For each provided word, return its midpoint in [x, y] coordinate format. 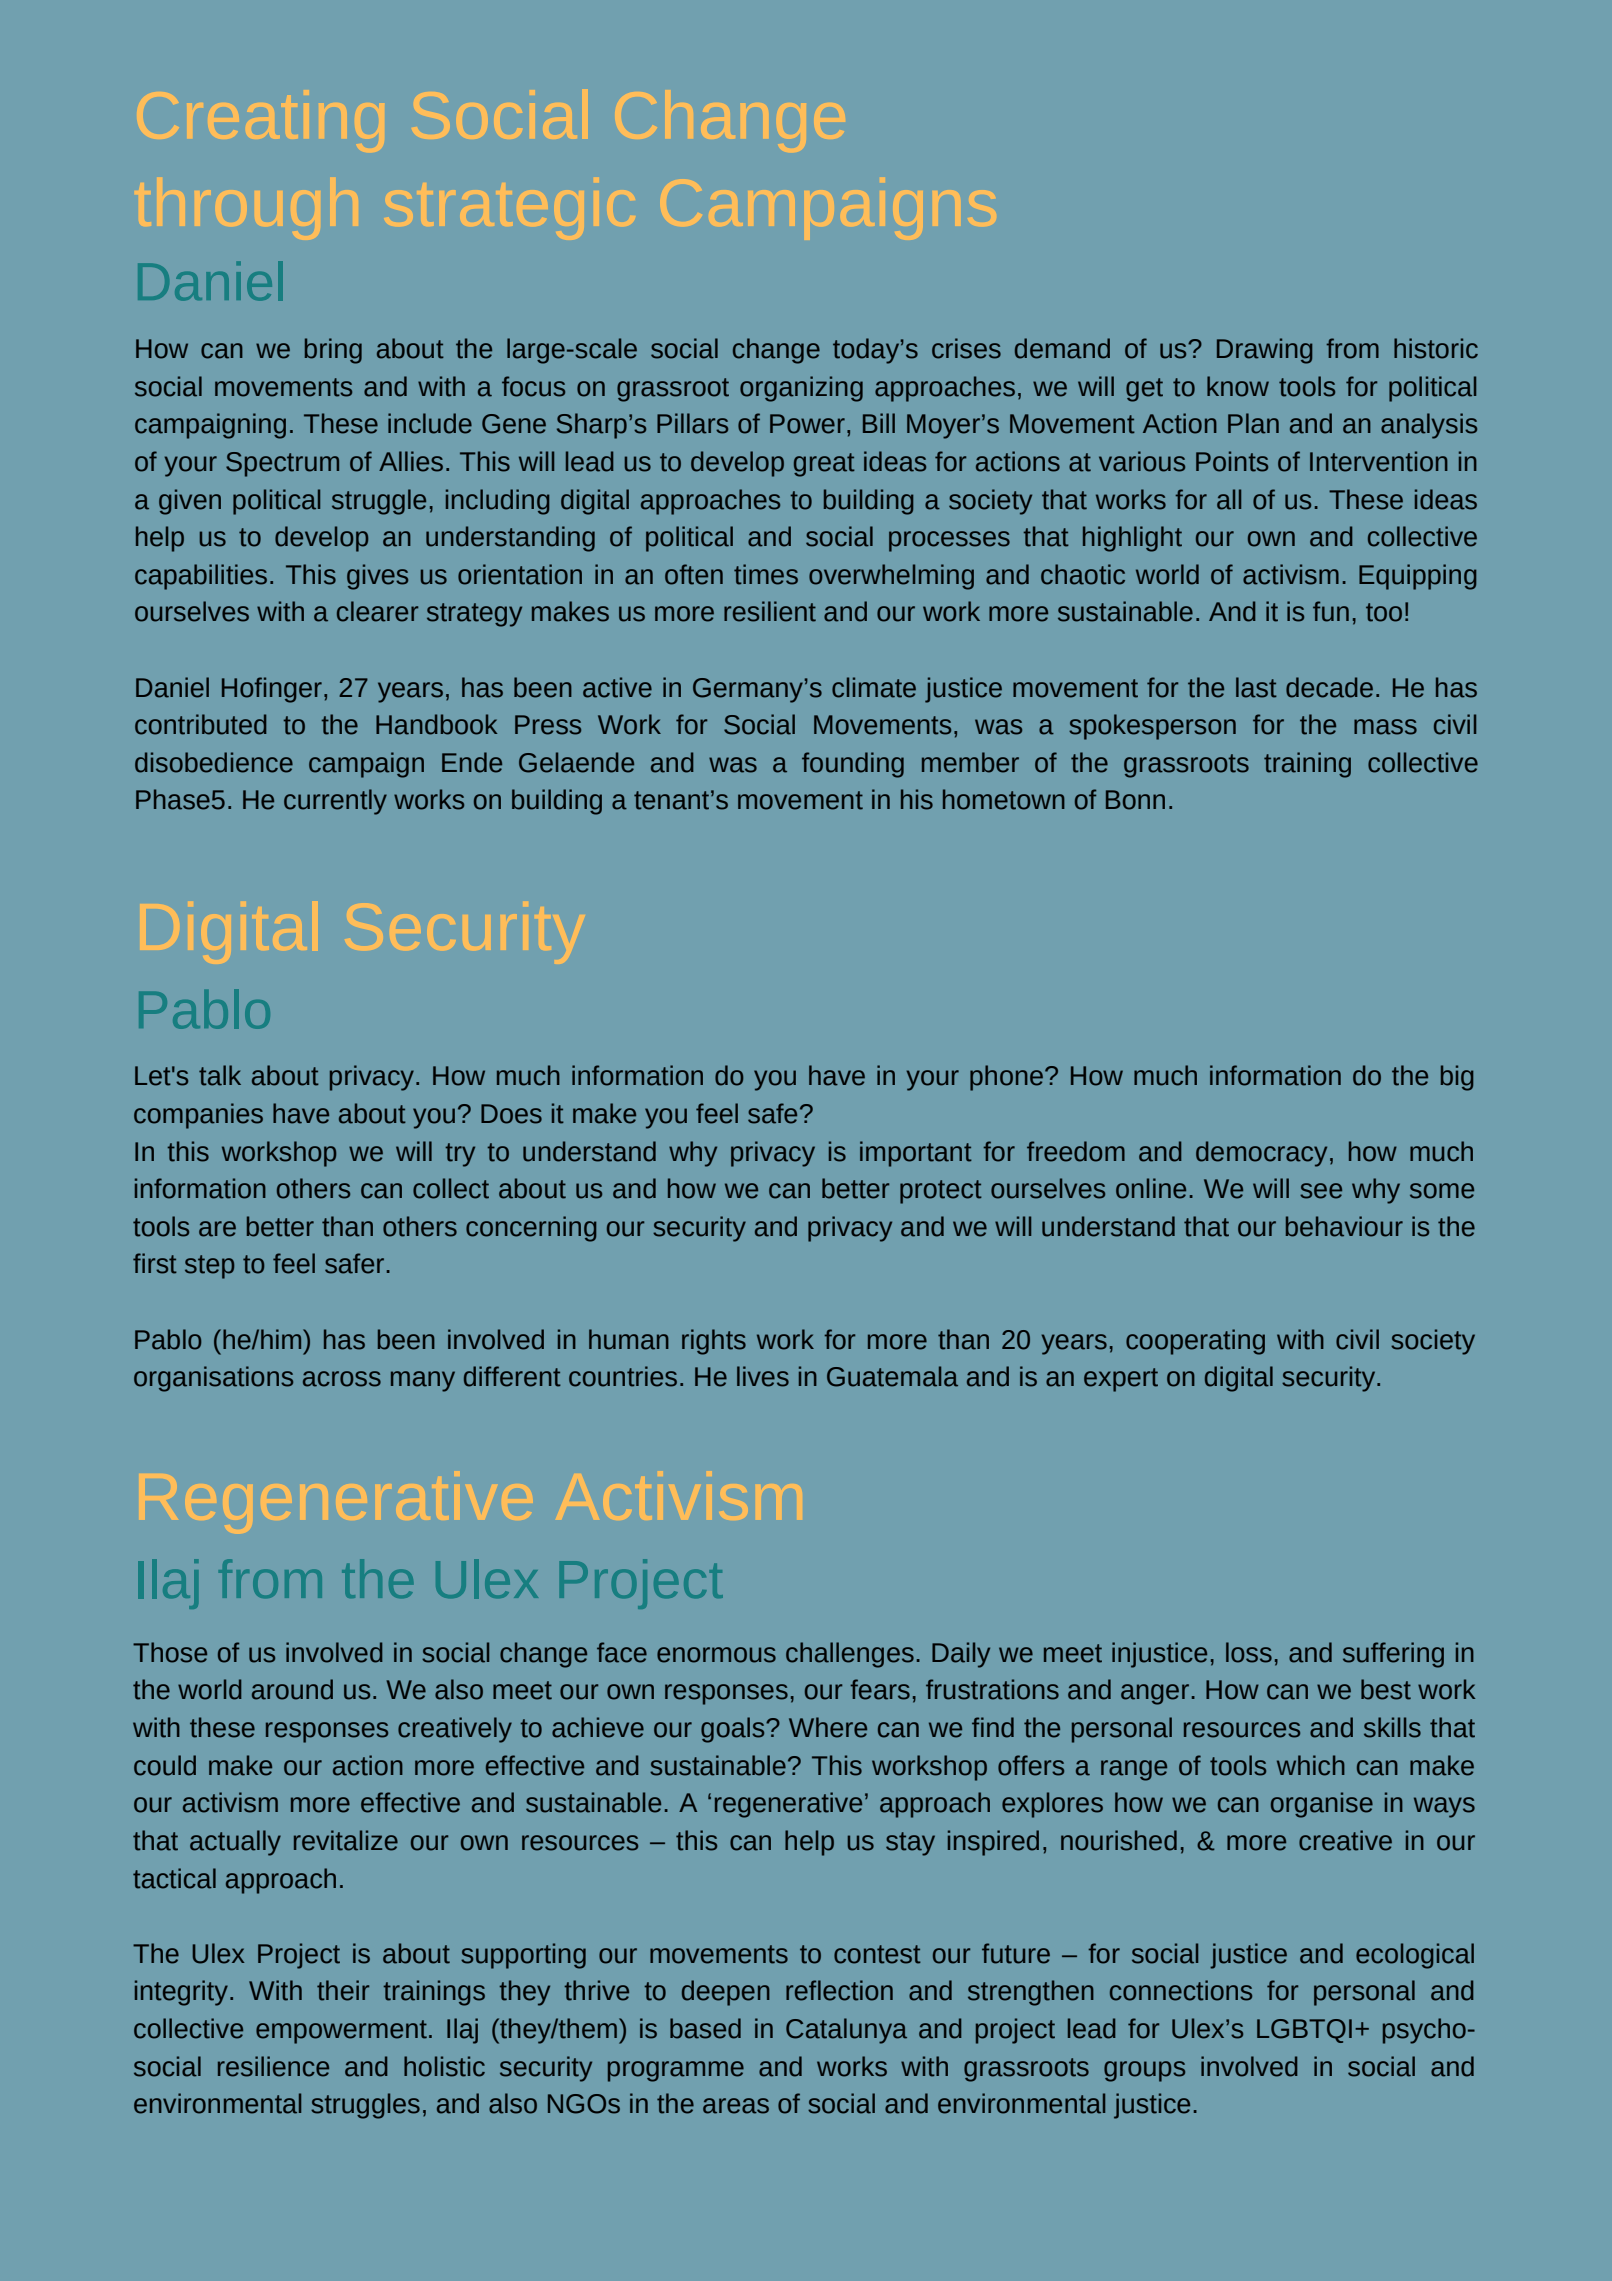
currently [335, 802]
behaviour [1344, 1226]
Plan [1253, 423]
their [343, 1990]
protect [941, 1192]
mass [1385, 727]
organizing [801, 389]
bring [333, 351]
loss [1249, 1652]
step [209, 1267]
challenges [850, 1655]
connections [1181, 1990]
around [292, 1689]
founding [853, 765]
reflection [839, 1990]
